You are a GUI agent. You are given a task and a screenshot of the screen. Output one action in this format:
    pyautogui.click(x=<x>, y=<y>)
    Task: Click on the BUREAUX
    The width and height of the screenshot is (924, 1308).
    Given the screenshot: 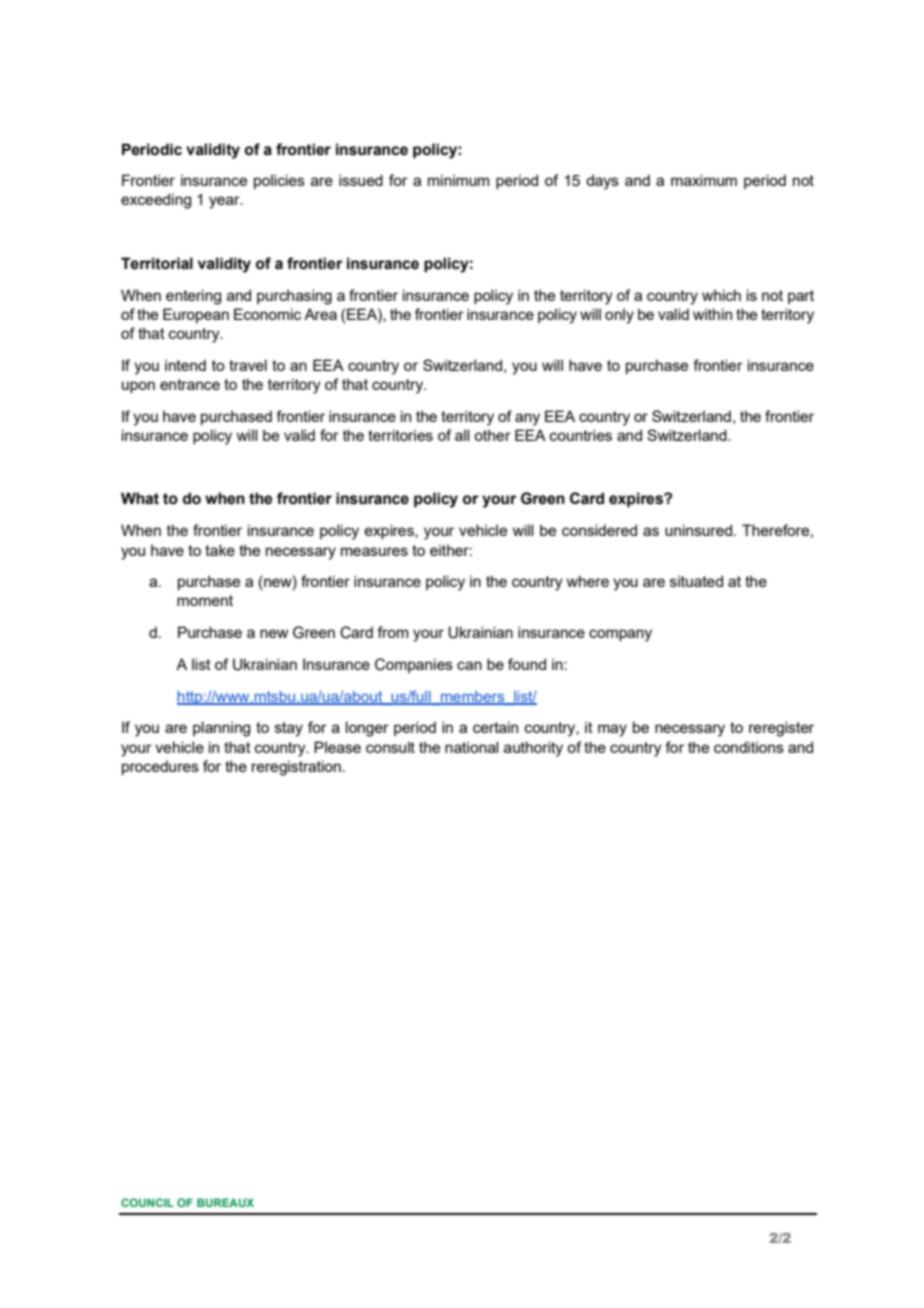 What is the action you would take?
    pyautogui.click(x=225, y=1202)
